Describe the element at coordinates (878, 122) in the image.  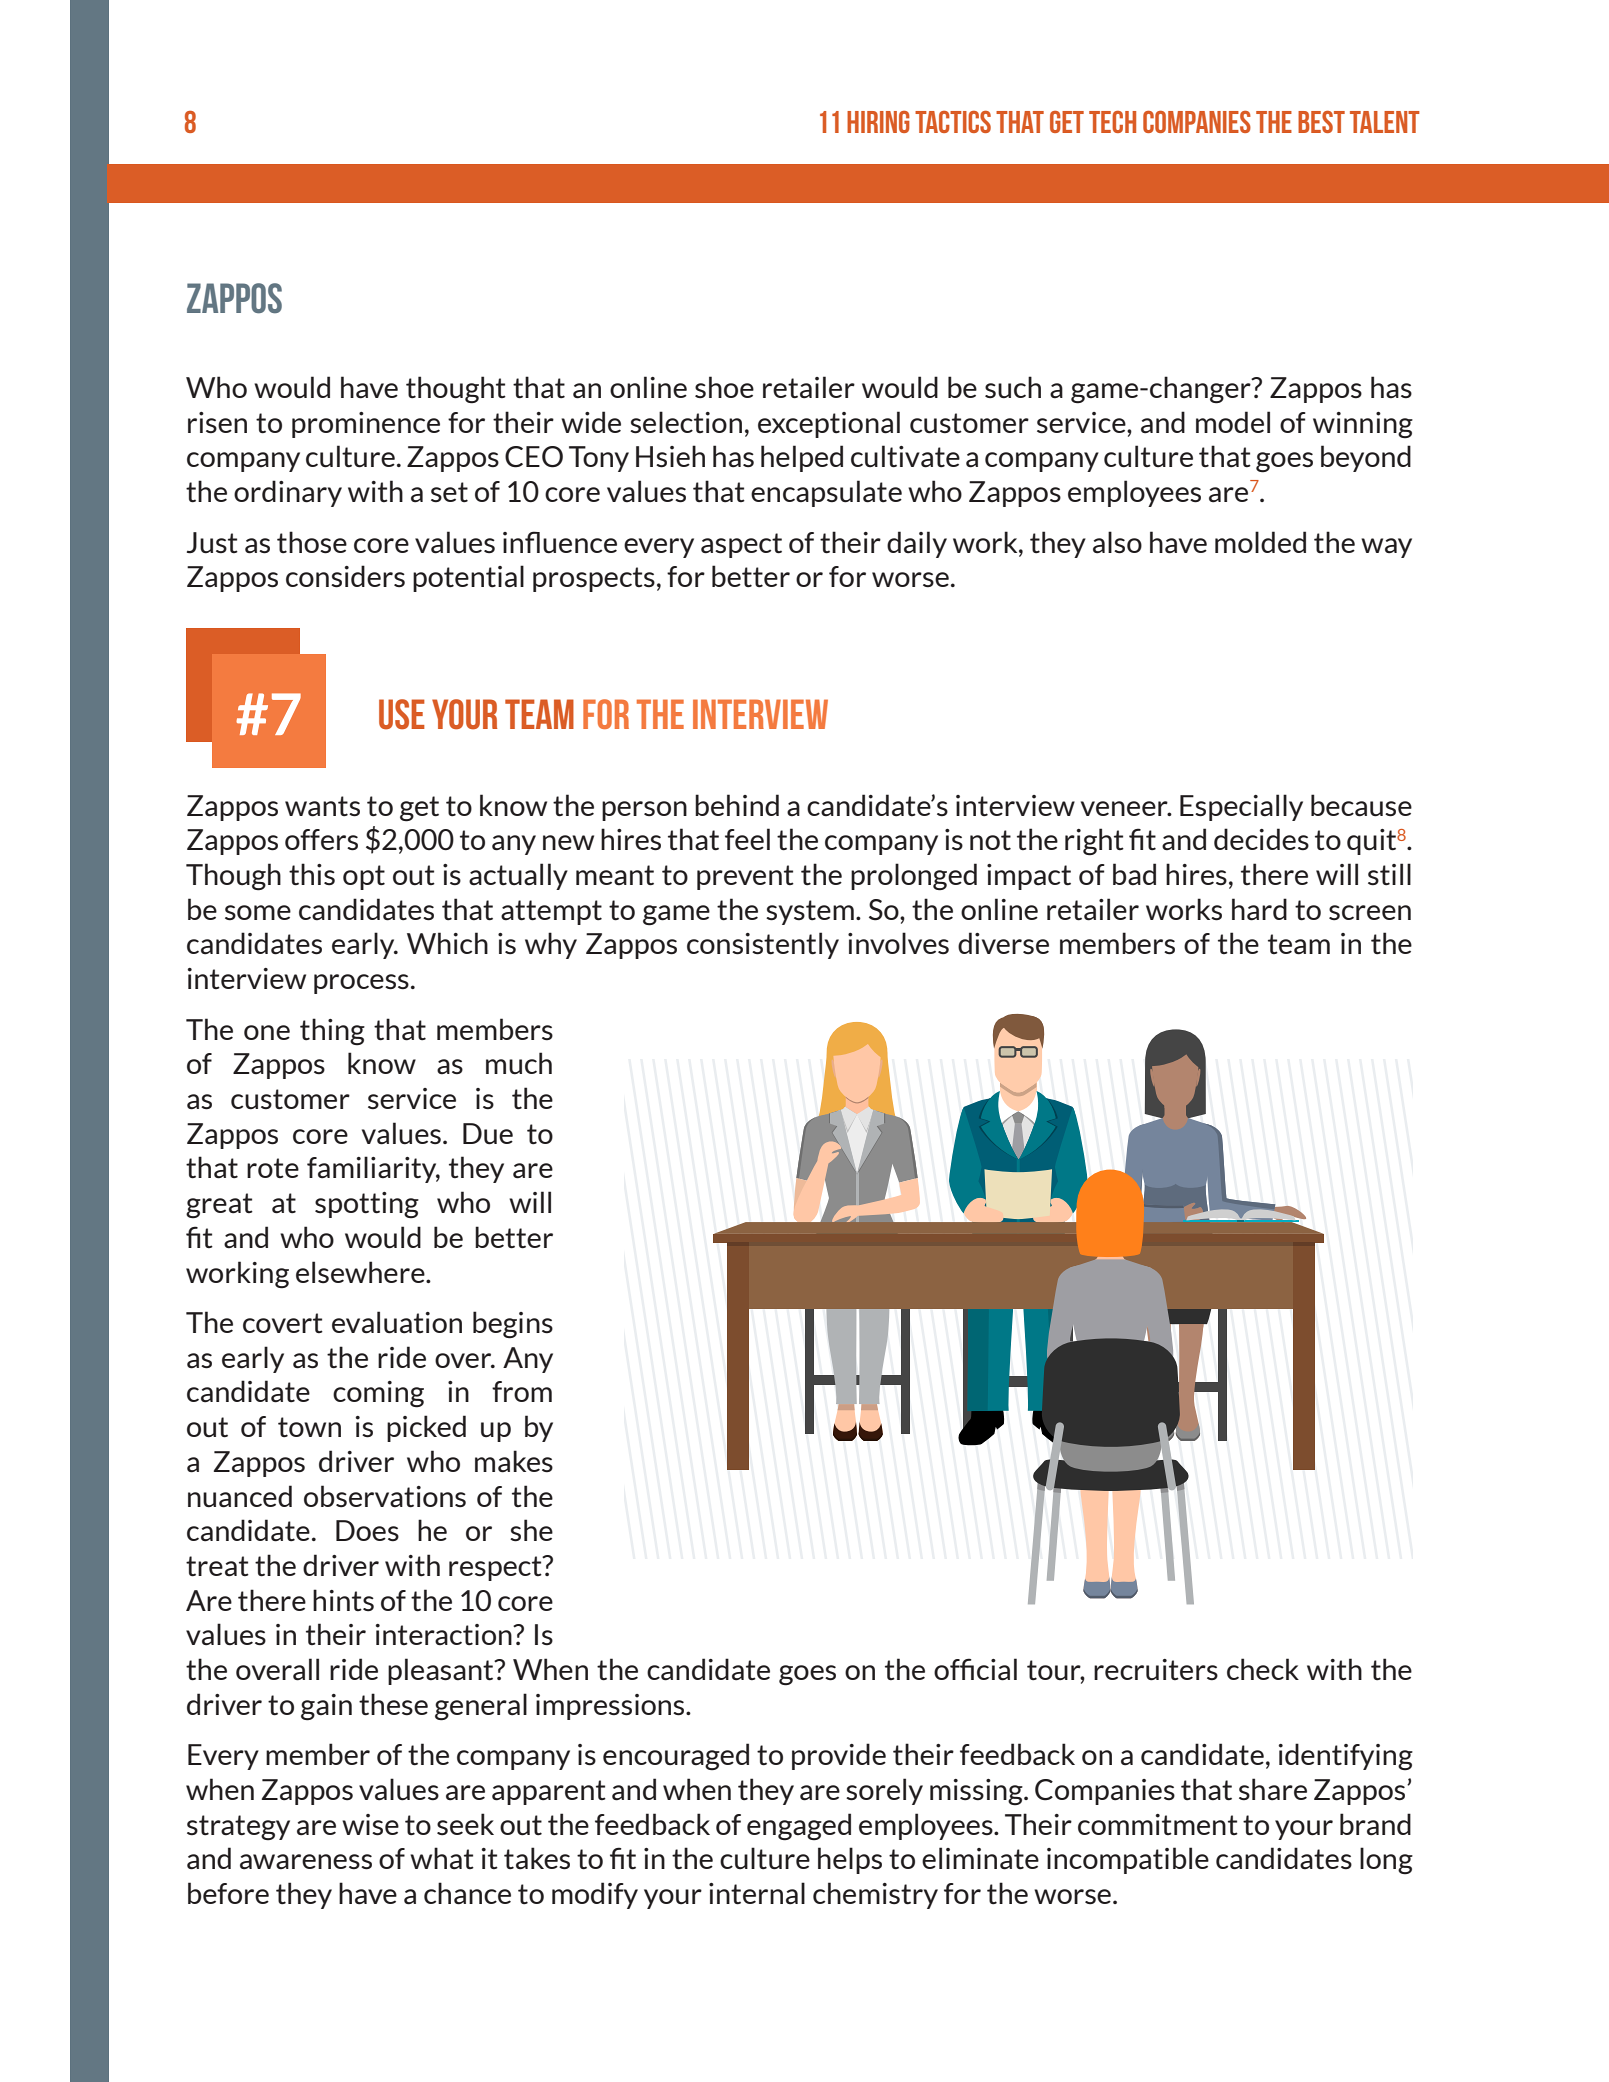
I see `Hiring` at that location.
